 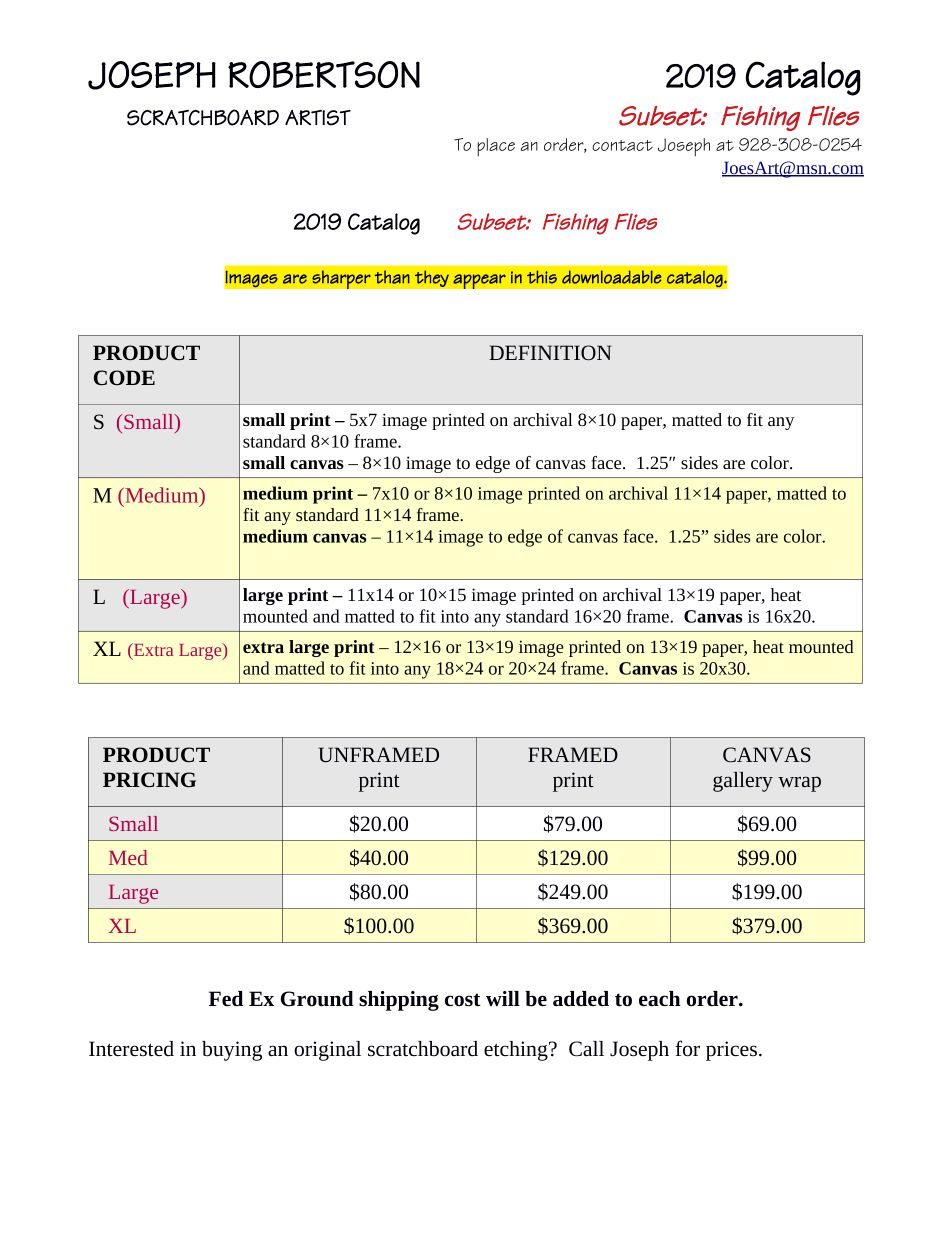 I want to click on contact, so click(x=622, y=145).
